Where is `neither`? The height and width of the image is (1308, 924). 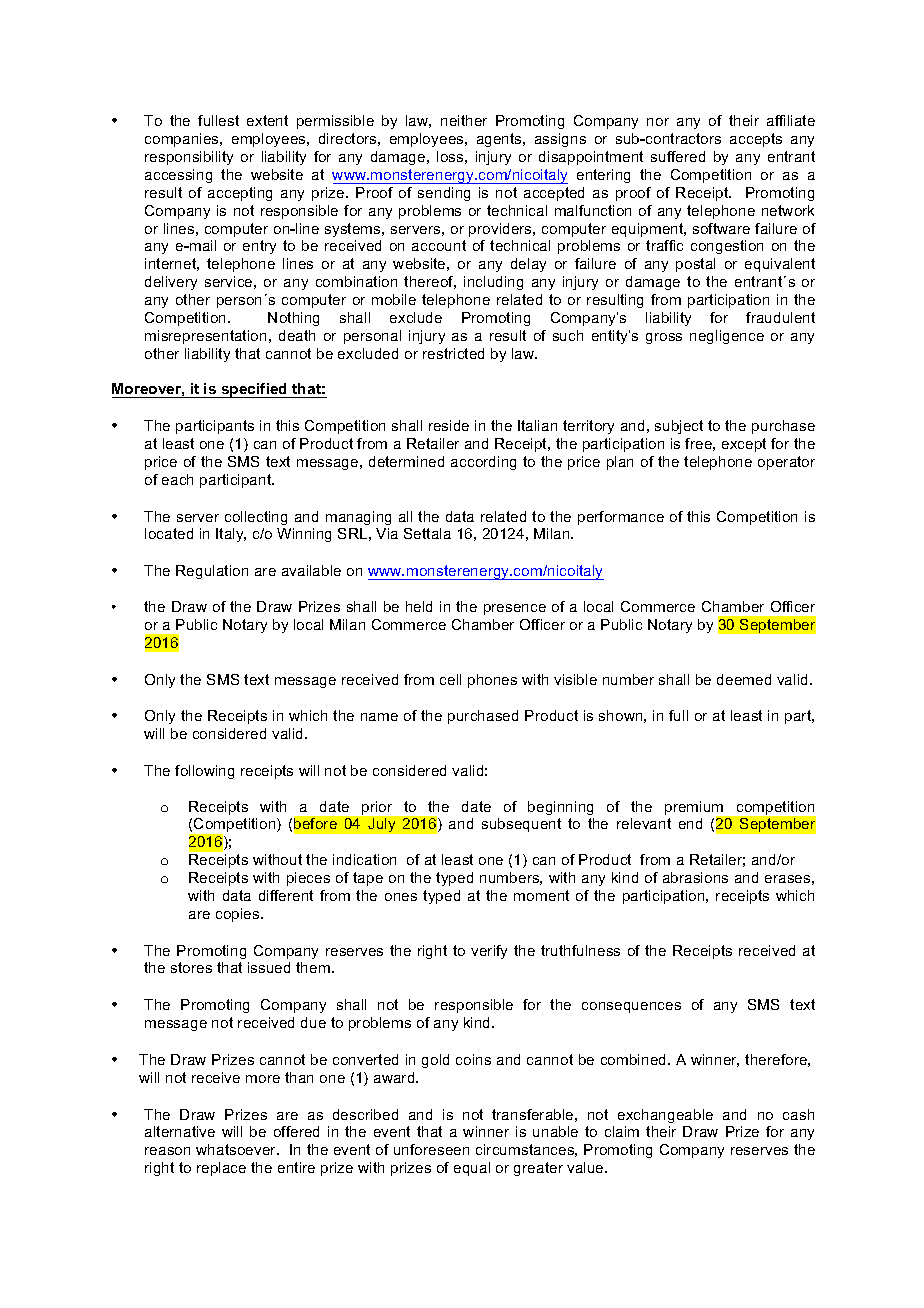 neither is located at coordinates (464, 120).
